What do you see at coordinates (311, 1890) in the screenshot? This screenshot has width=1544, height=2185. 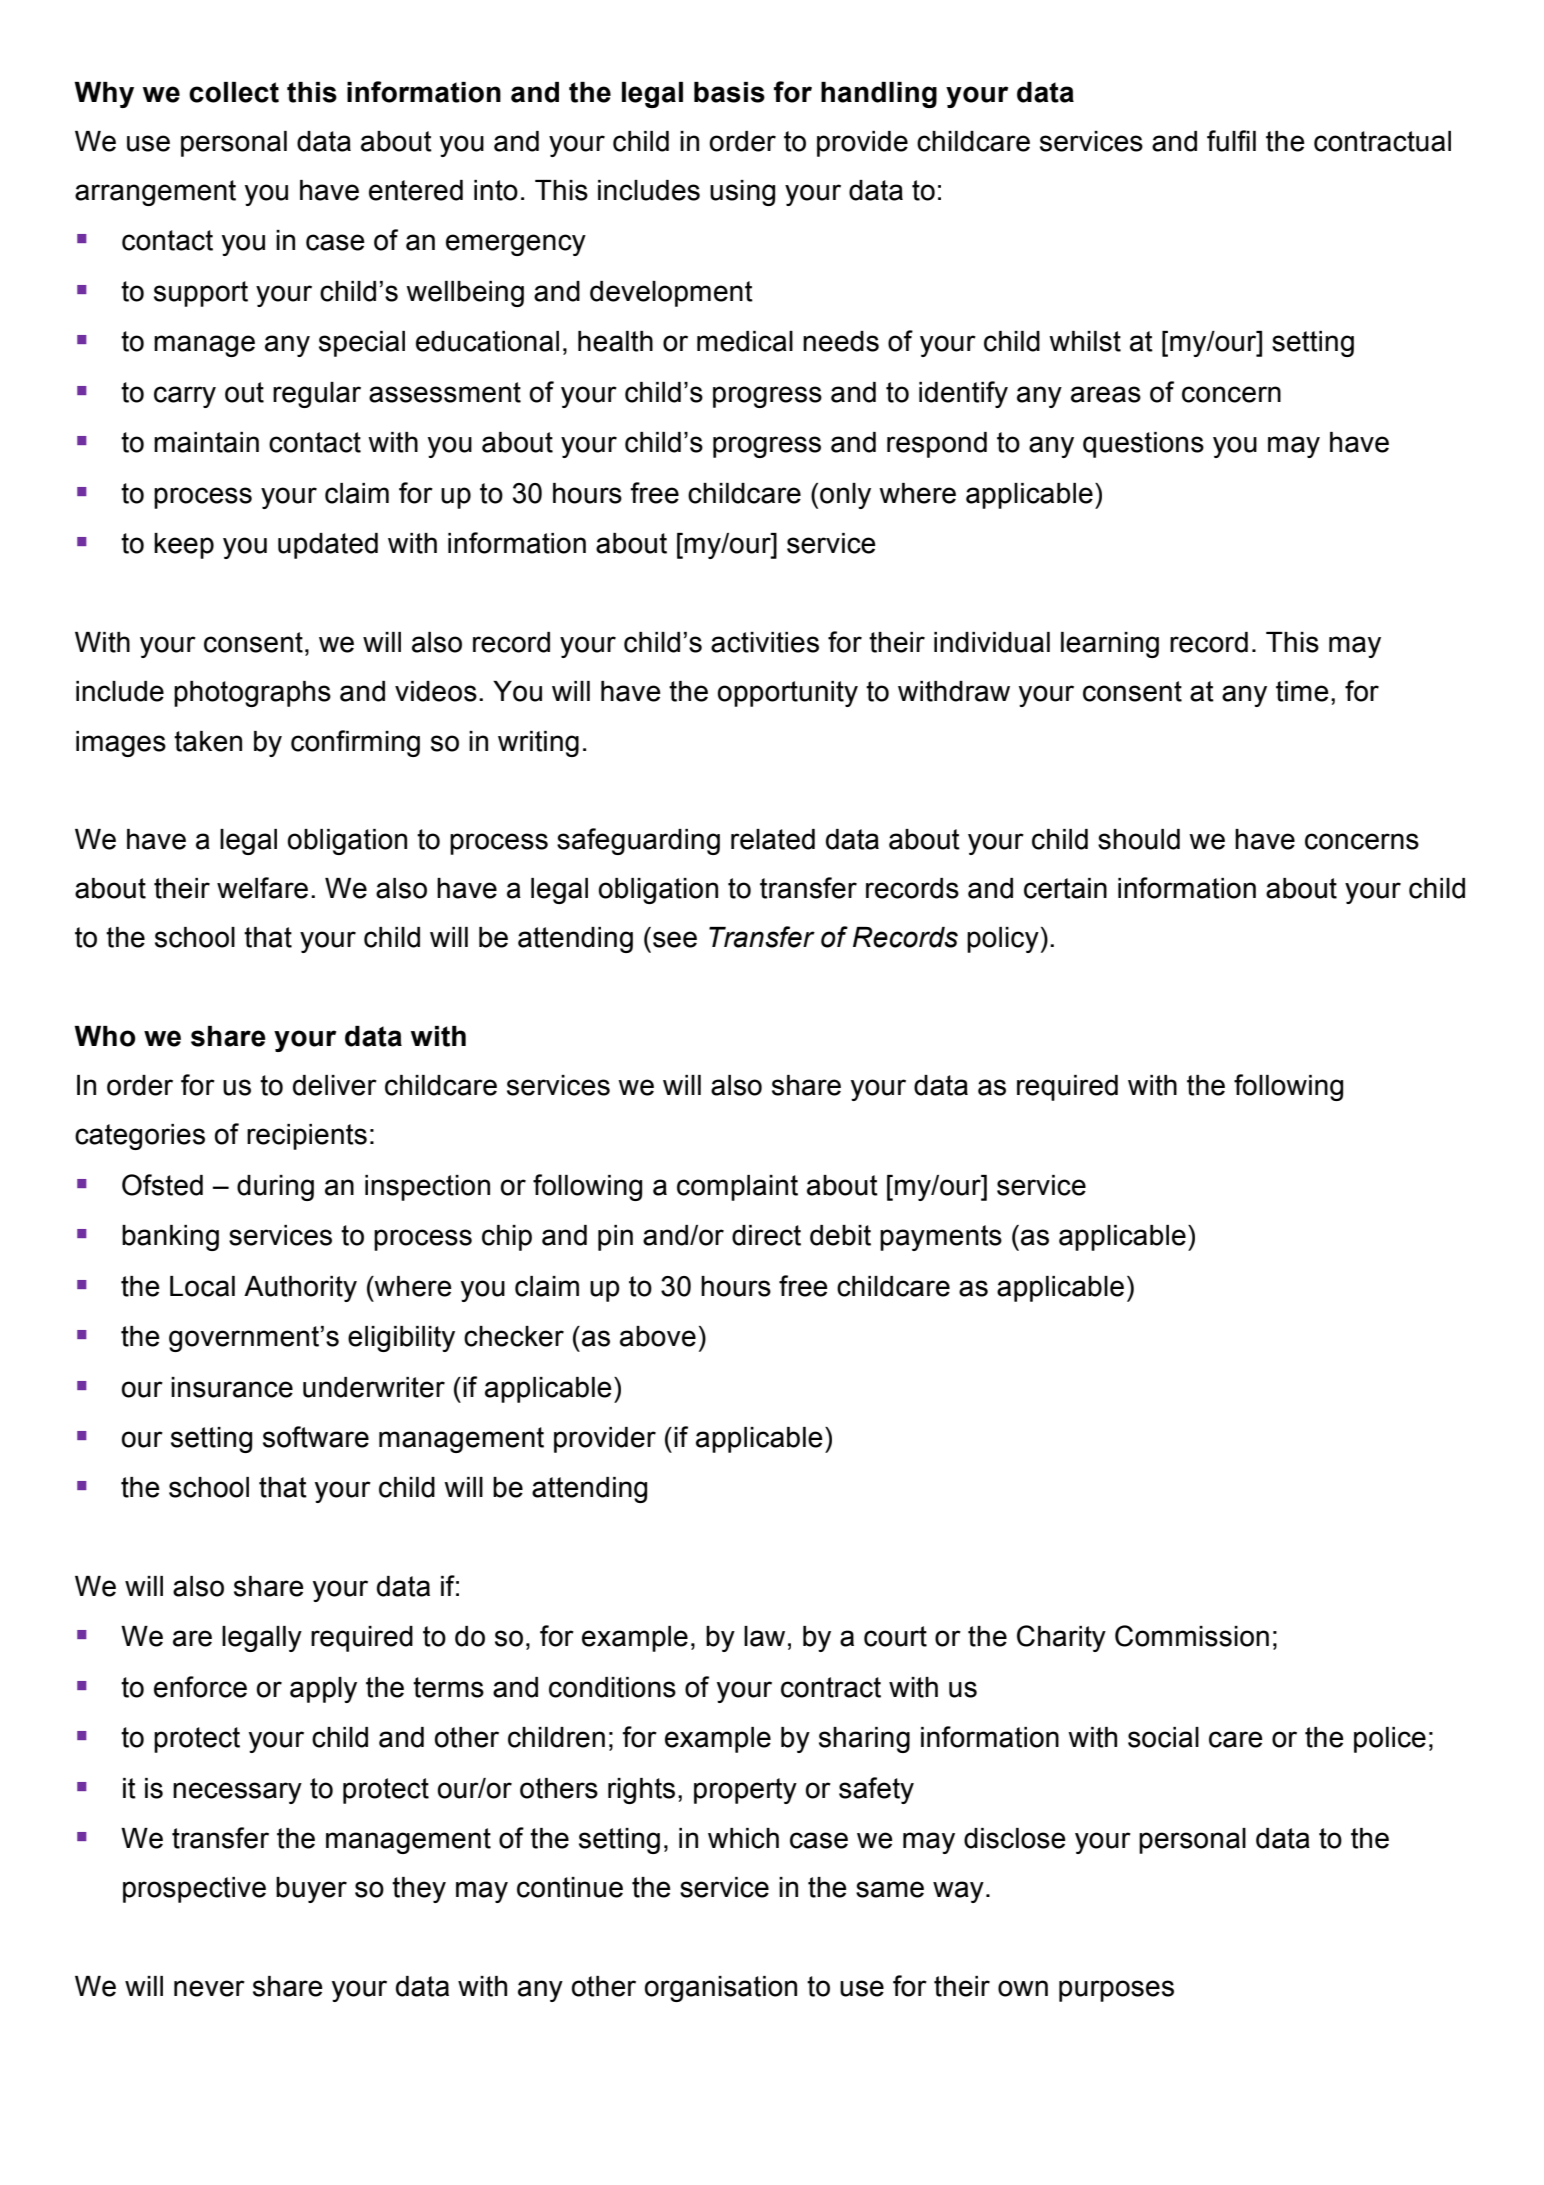 I see `buyer` at bounding box center [311, 1890].
